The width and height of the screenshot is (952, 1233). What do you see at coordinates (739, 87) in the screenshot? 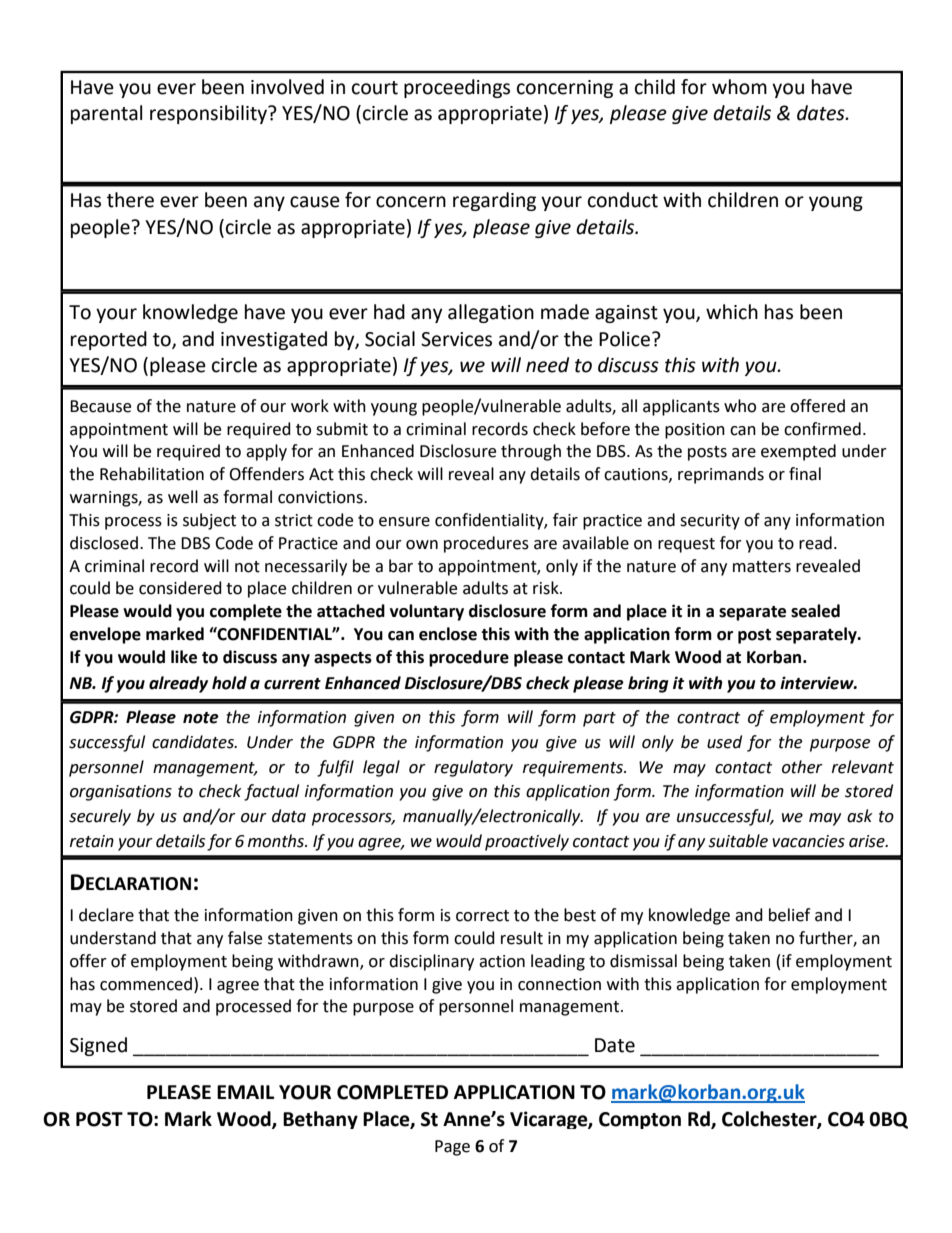
I see `whom` at bounding box center [739, 87].
